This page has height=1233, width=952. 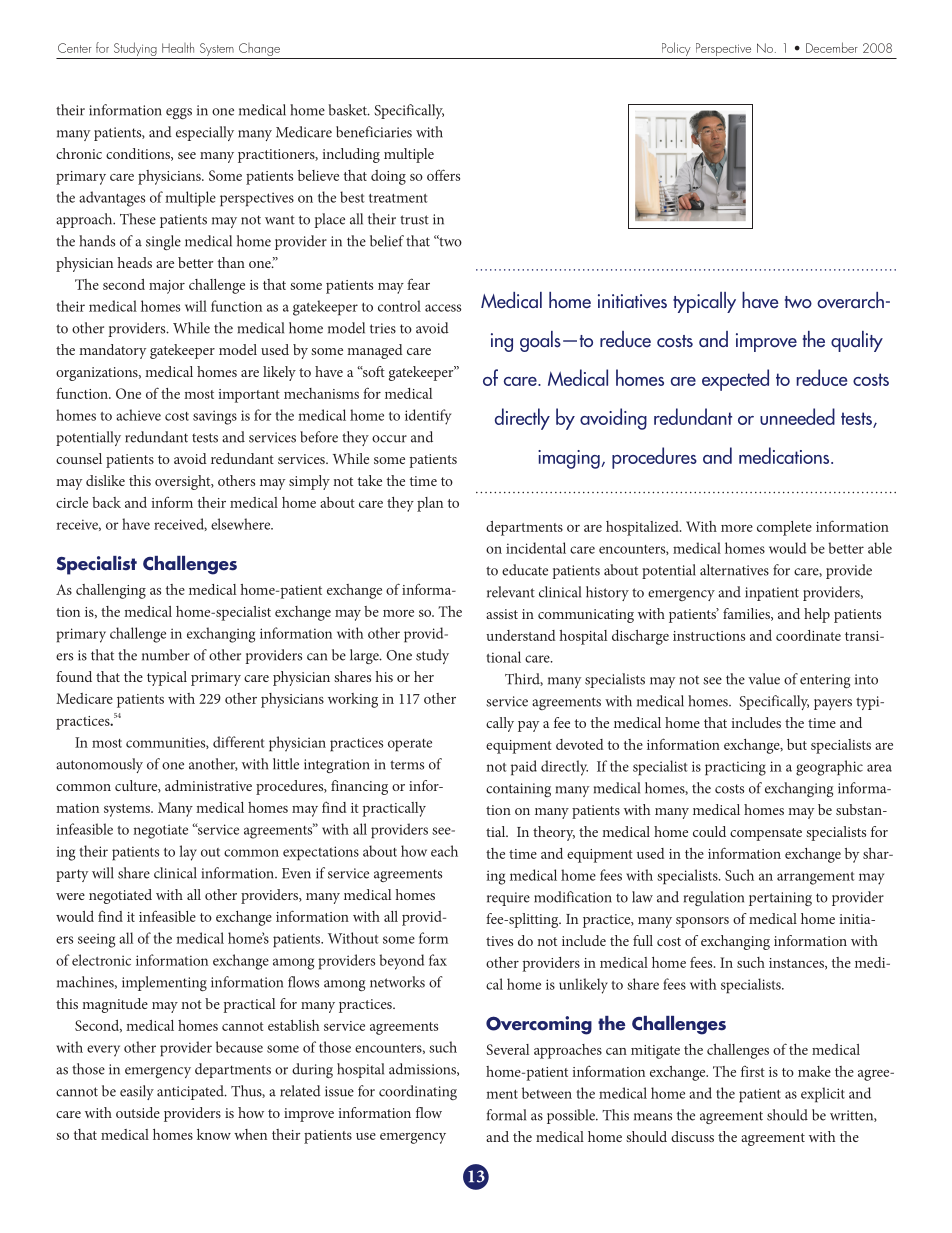 I want to click on identify, so click(x=428, y=417).
